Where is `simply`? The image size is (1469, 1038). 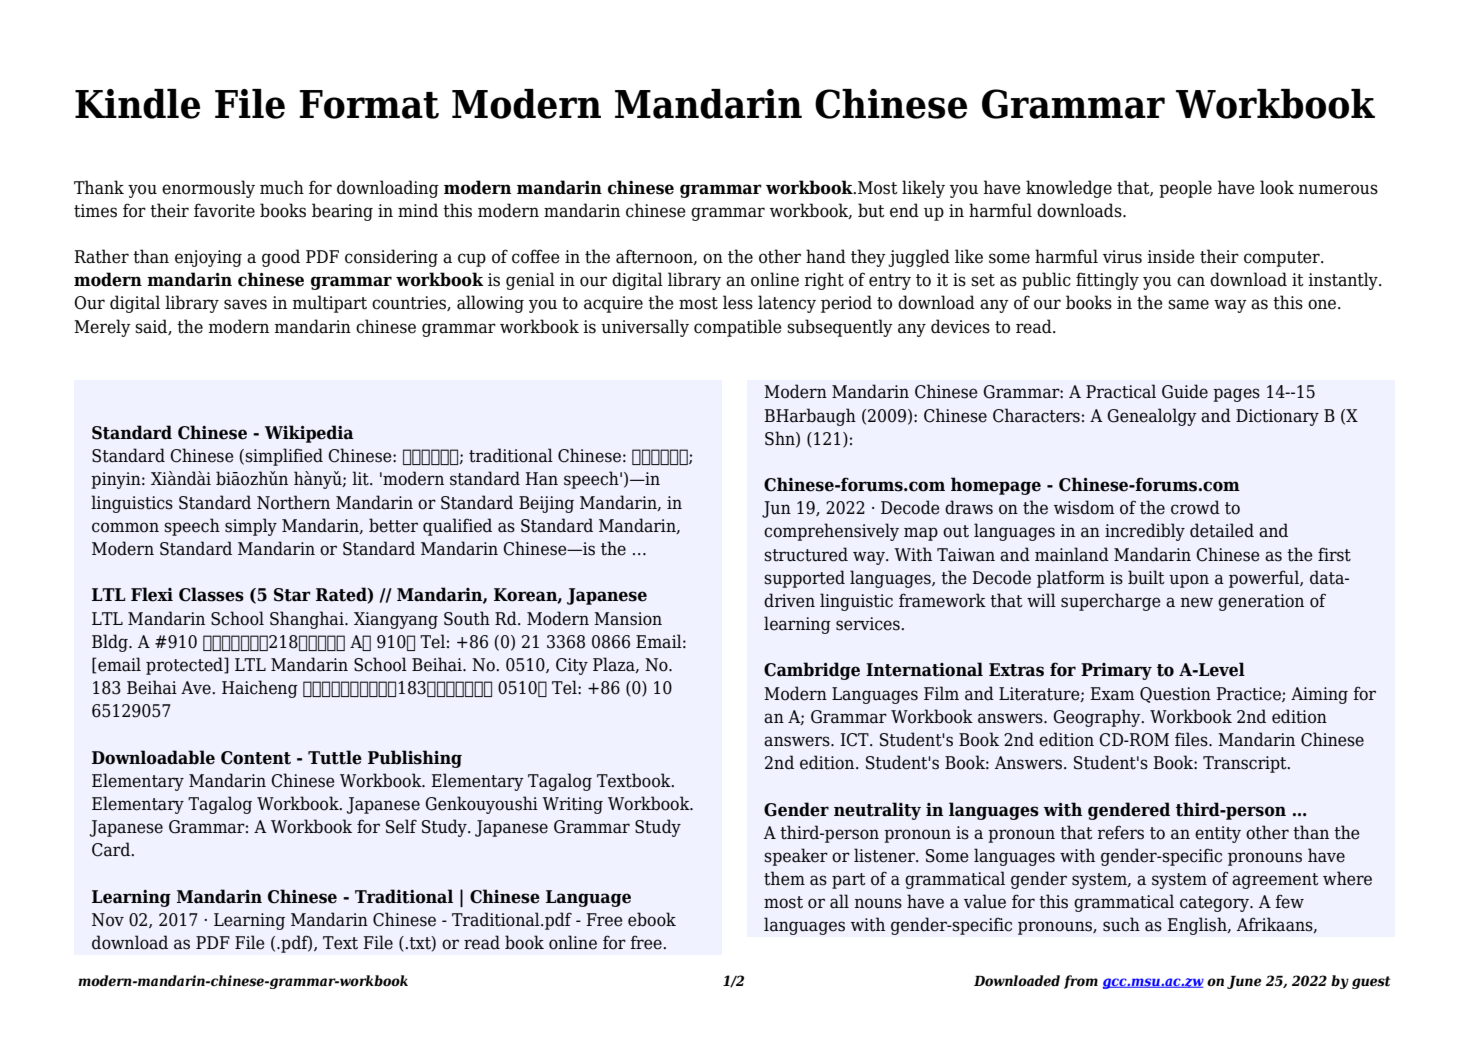 simply is located at coordinates (251, 527).
